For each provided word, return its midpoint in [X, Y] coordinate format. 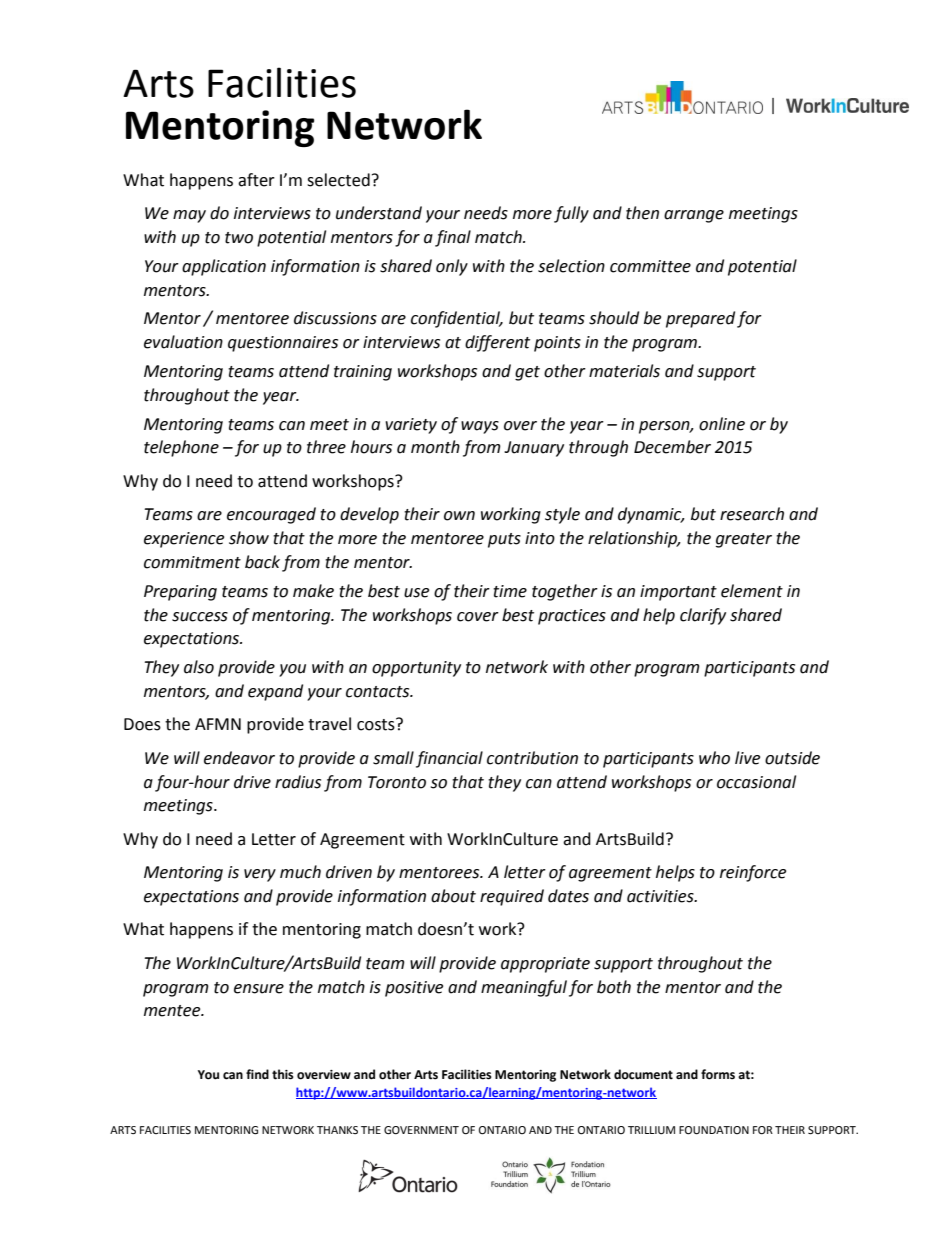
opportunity [416, 669]
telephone [181, 448]
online [722, 424]
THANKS [337, 1130]
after [256, 180]
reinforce [753, 873]
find [257, 1074]
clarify [703, 616]
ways [480, 427]
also [199, 667]
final [453, 238]
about [453, 896]
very [260, 875]
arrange [694, 216]
